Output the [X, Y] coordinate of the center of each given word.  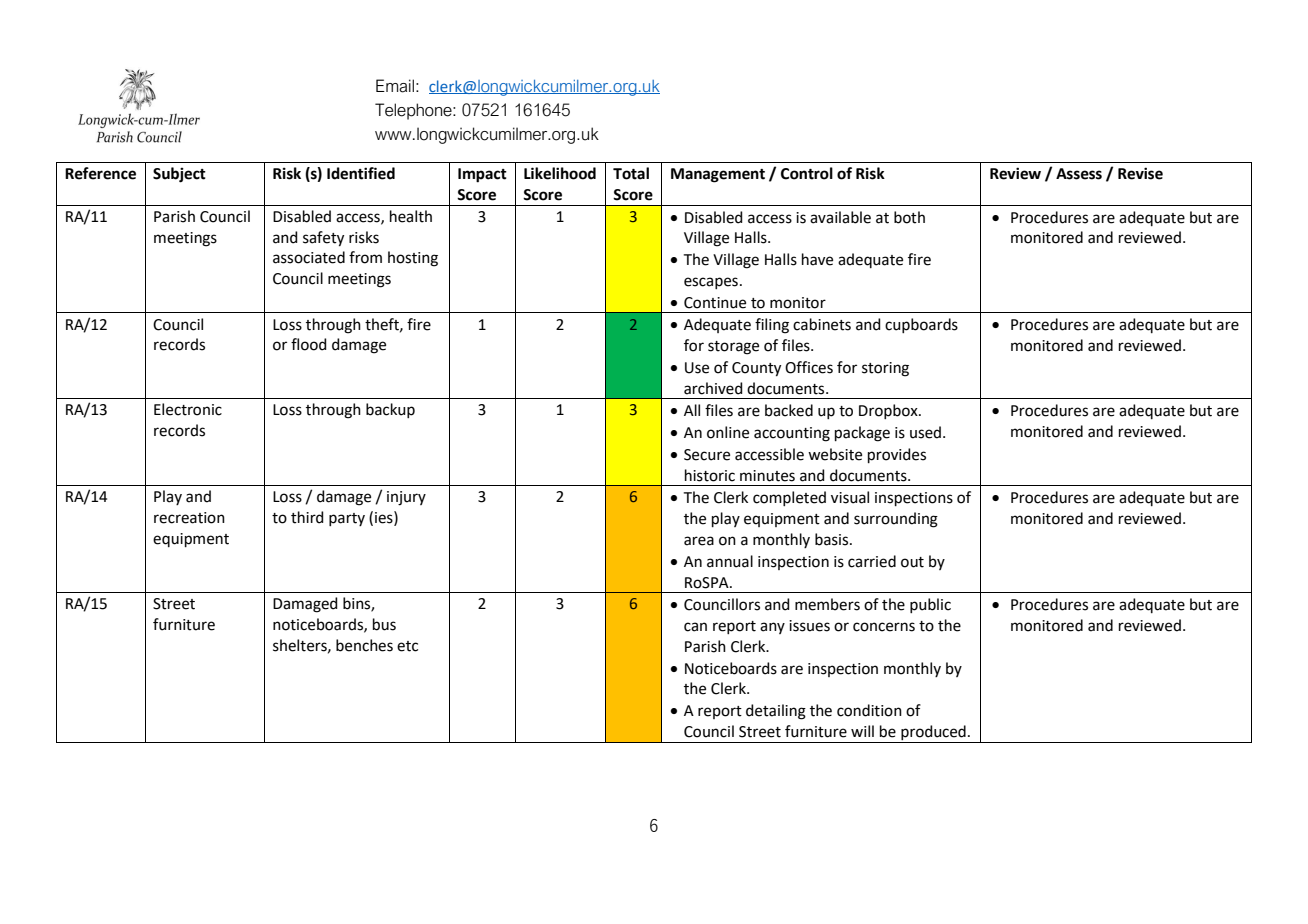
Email [395, 86]
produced [933, 732]
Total [631, 173]
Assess [1079, 174]
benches [364, 645]
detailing [776, 712]
